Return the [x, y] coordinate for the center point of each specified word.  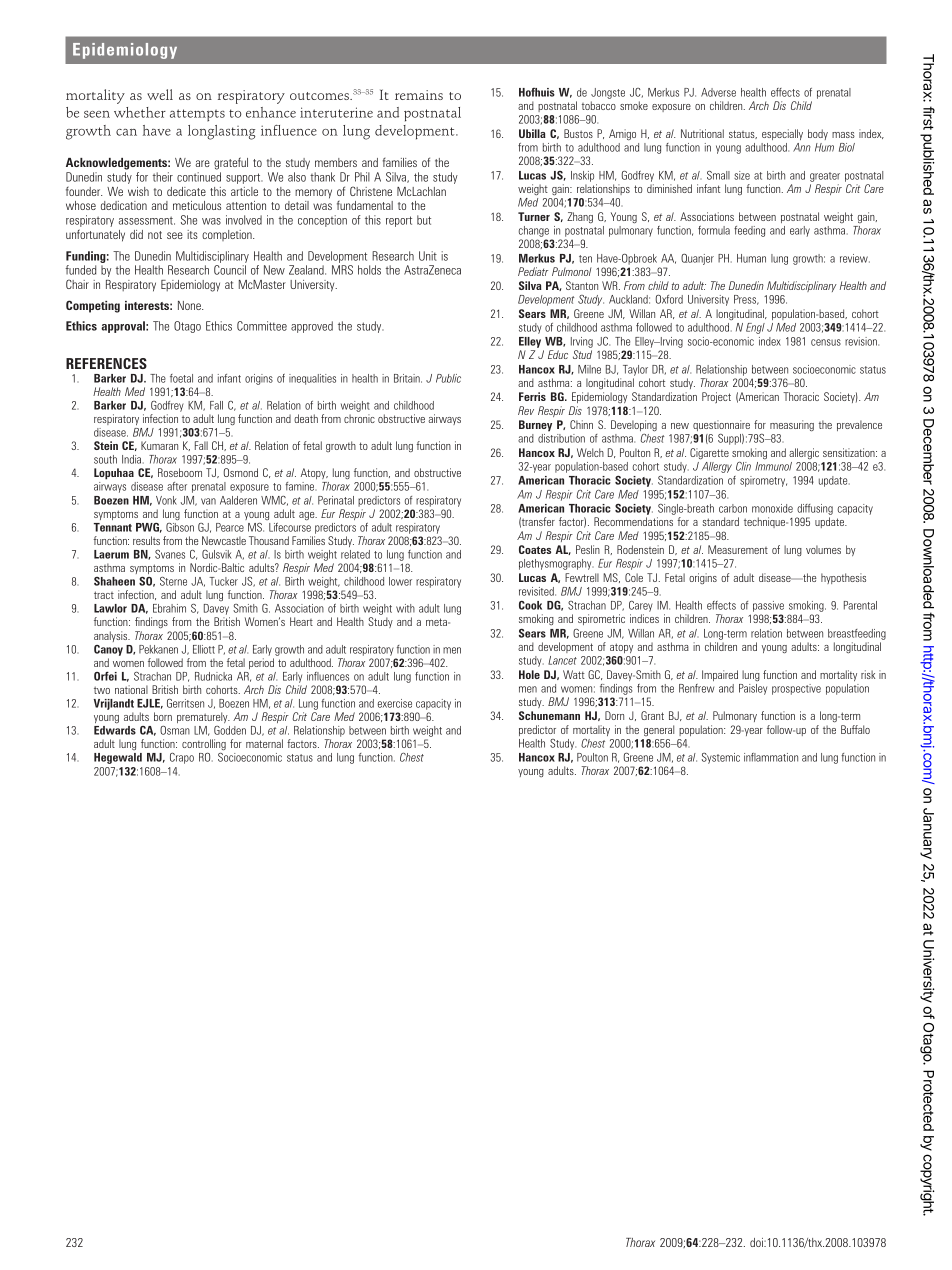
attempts [197, 115]
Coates [535, 549]
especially [782, 134]
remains [419, 95]
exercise [395, 703]
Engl [755, 328]
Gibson [180, 527]
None [190, 305]
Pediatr [533, 271]
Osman [175, 730]
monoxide [772, 508]
